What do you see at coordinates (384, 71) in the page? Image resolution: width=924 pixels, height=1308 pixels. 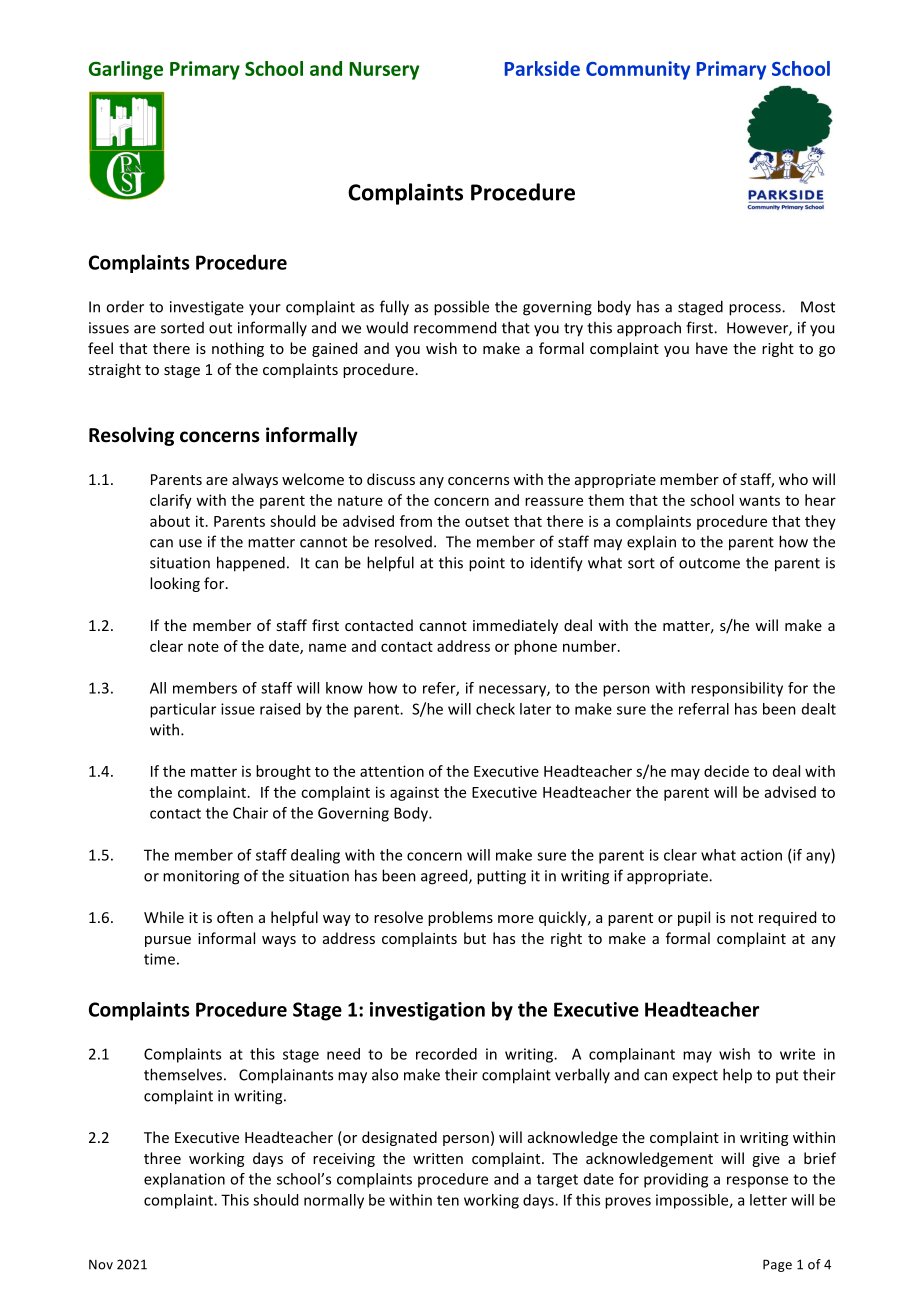 I see `Nursery` at bounding box center [384, 71].
